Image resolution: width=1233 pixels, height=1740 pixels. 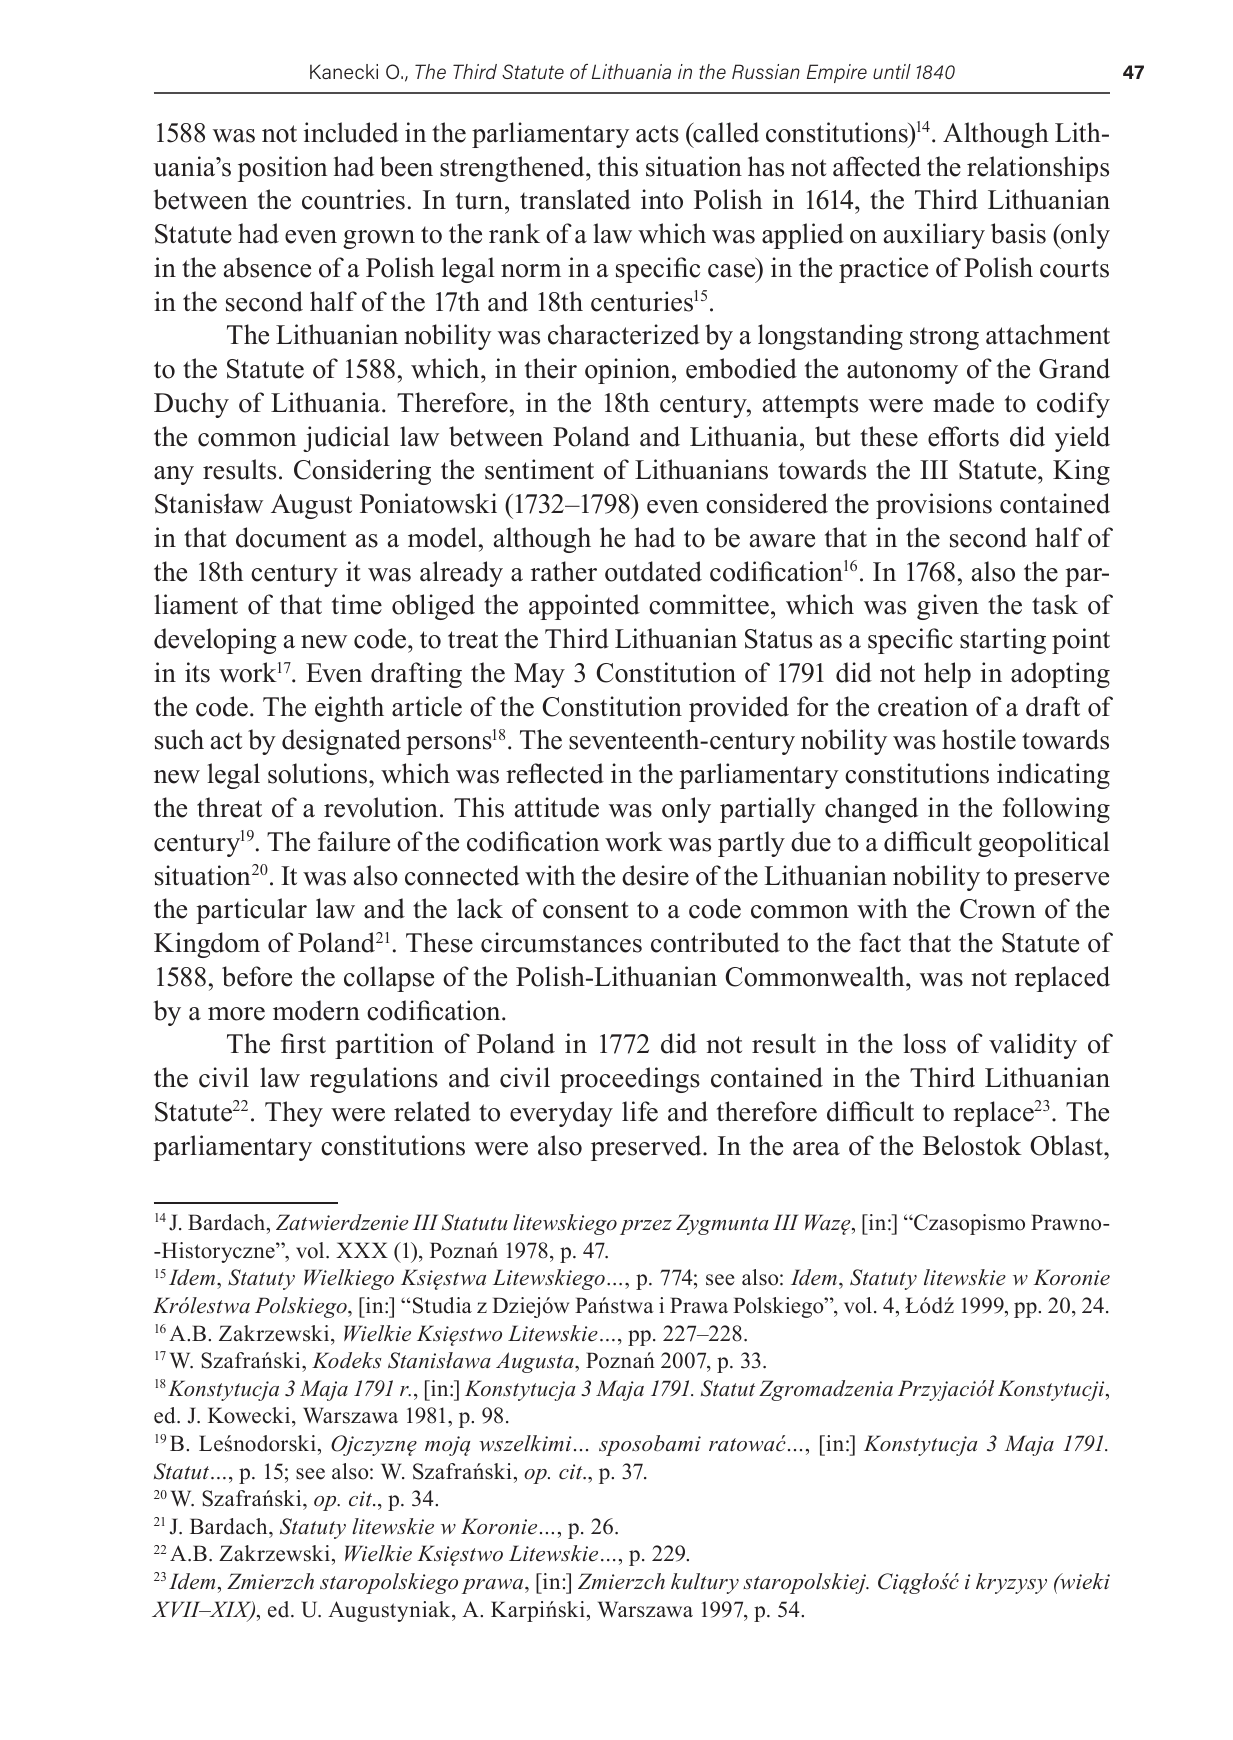 I want to click on until, so click(x=892, y=71).
